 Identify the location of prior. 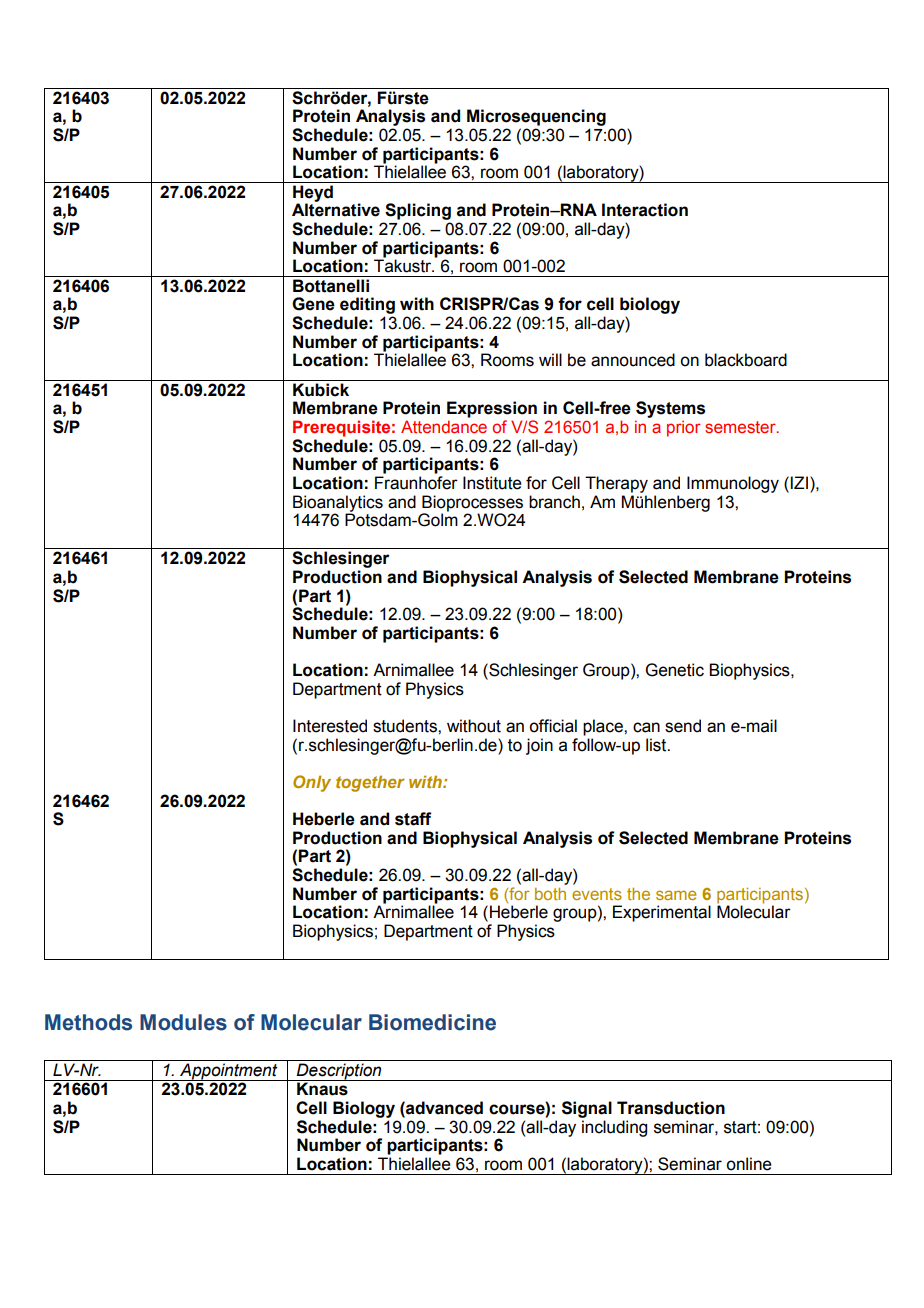
(684, 428).
